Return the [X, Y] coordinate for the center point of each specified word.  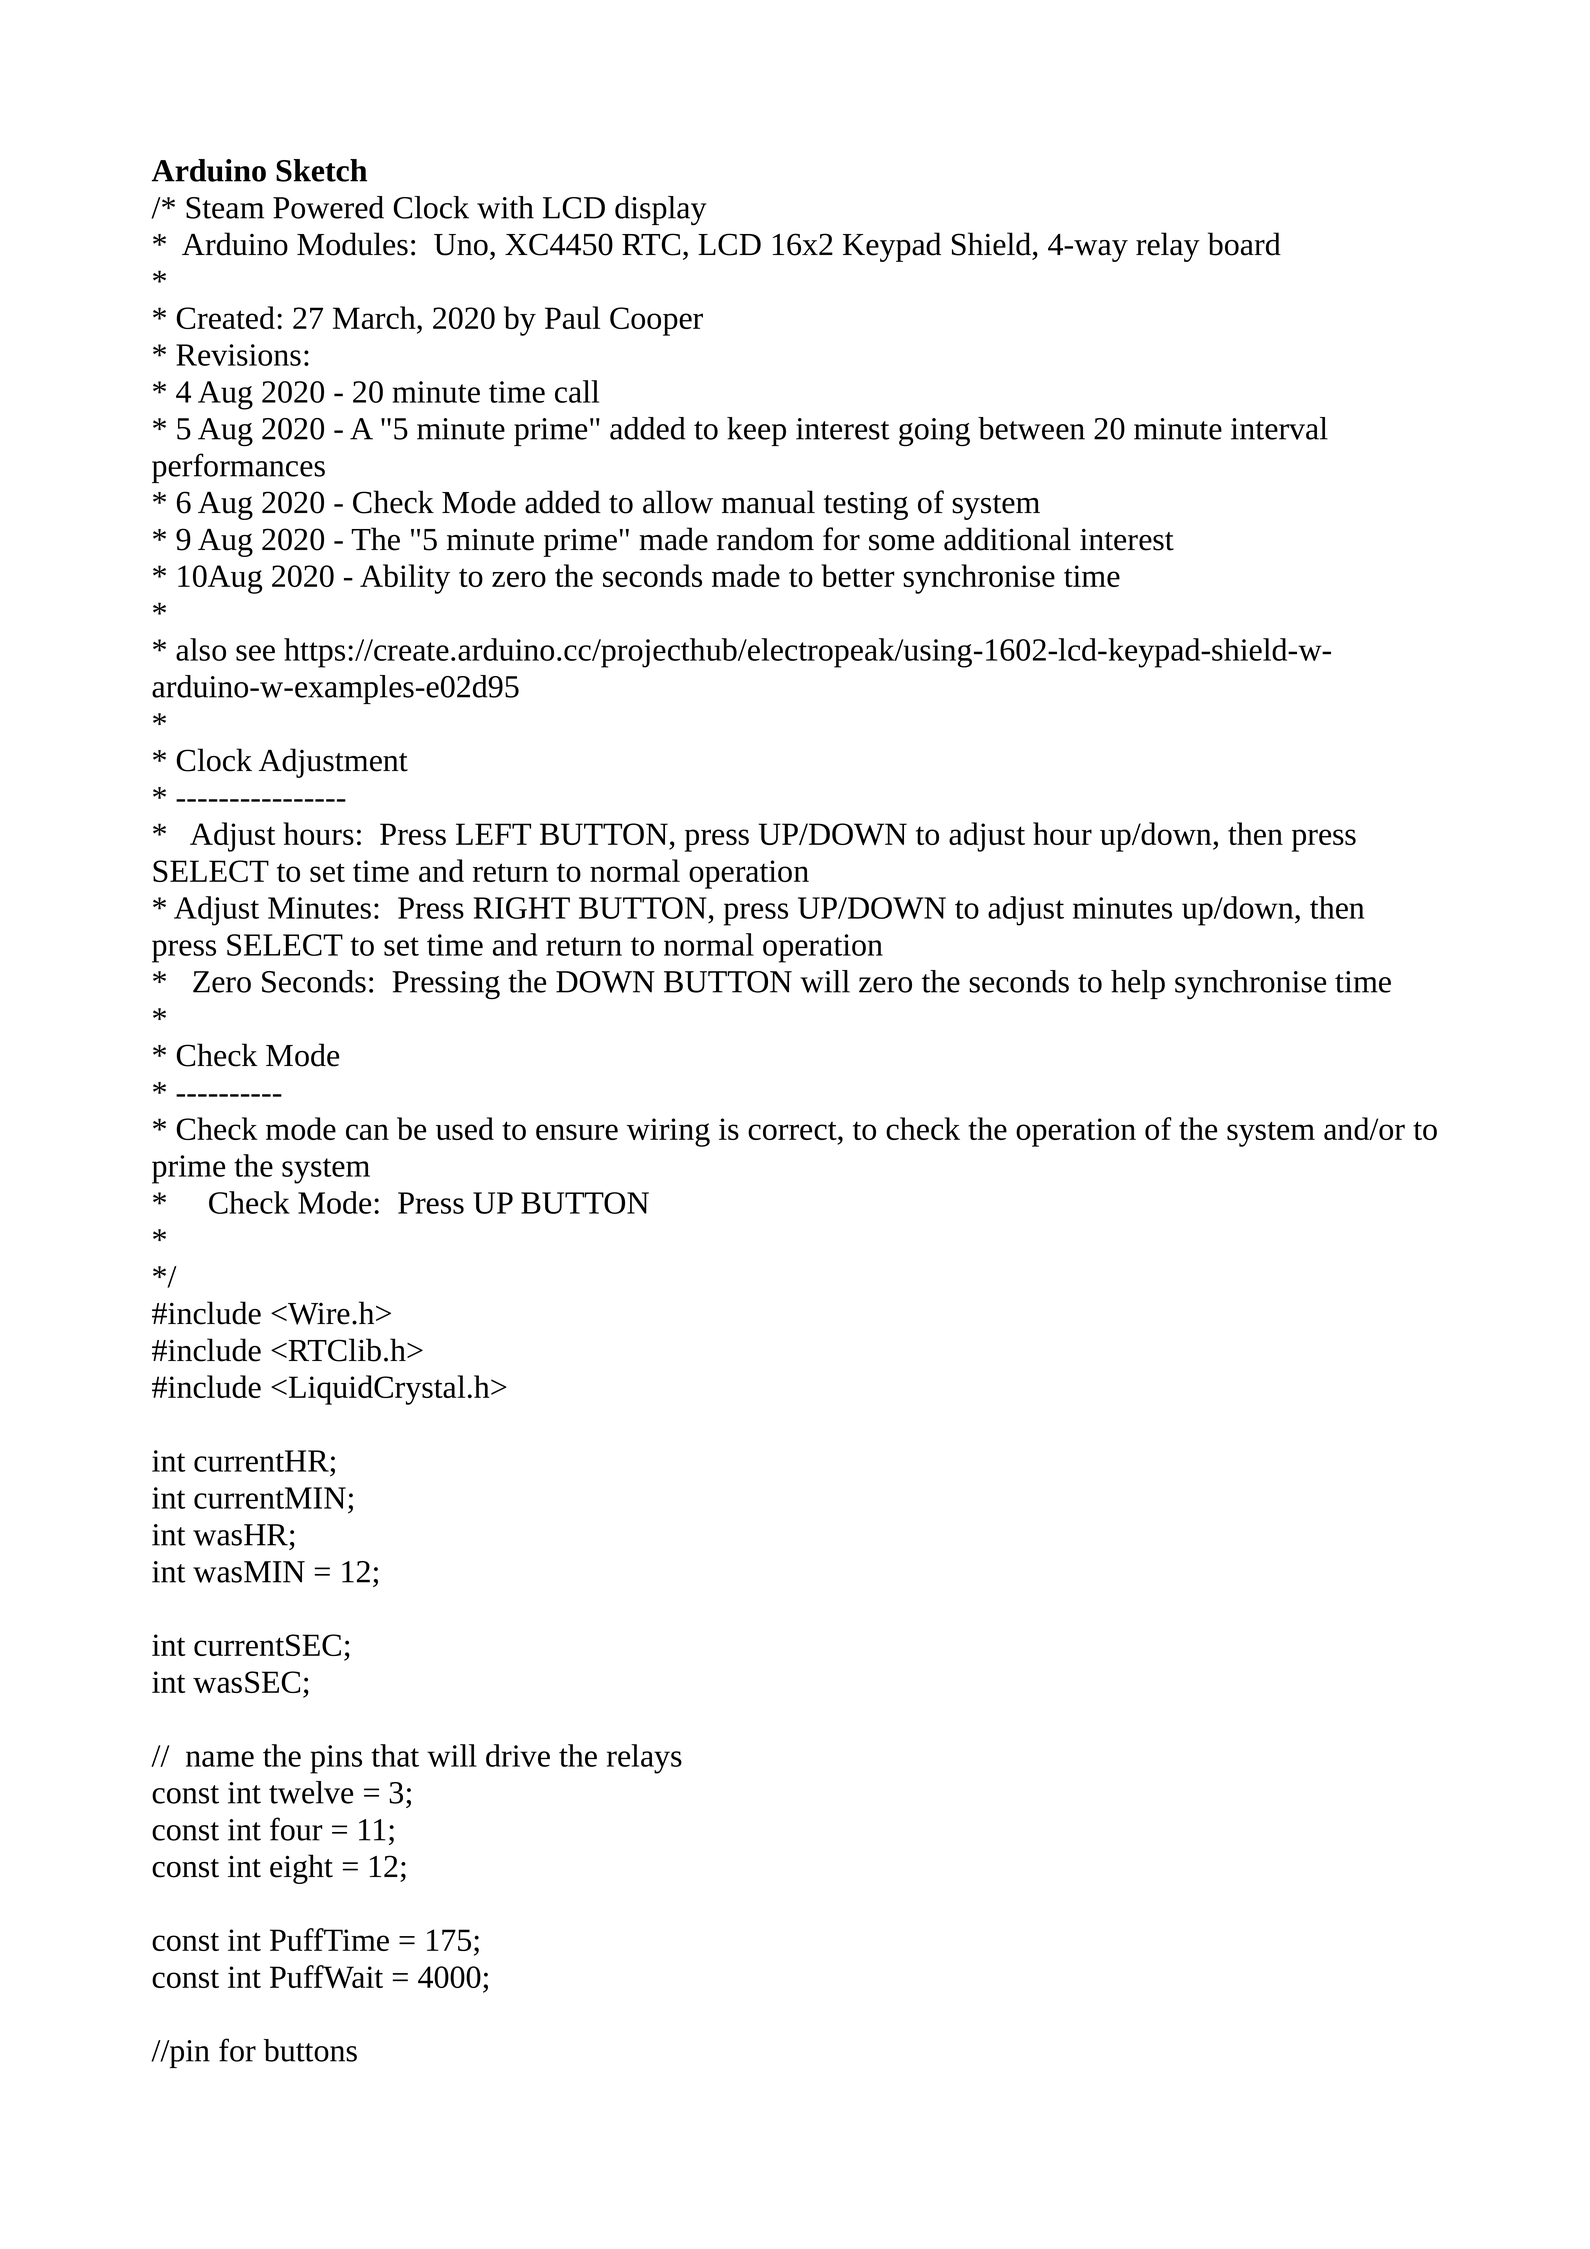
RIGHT [522, 908]
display [661, 210]
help [1138, 984]
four [296, 1829]
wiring [668, 1132]
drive [518, 1755]
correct [793, 1130]
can [367, 1132]
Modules [352, 244]
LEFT [493, 834]
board [1244, 244]
